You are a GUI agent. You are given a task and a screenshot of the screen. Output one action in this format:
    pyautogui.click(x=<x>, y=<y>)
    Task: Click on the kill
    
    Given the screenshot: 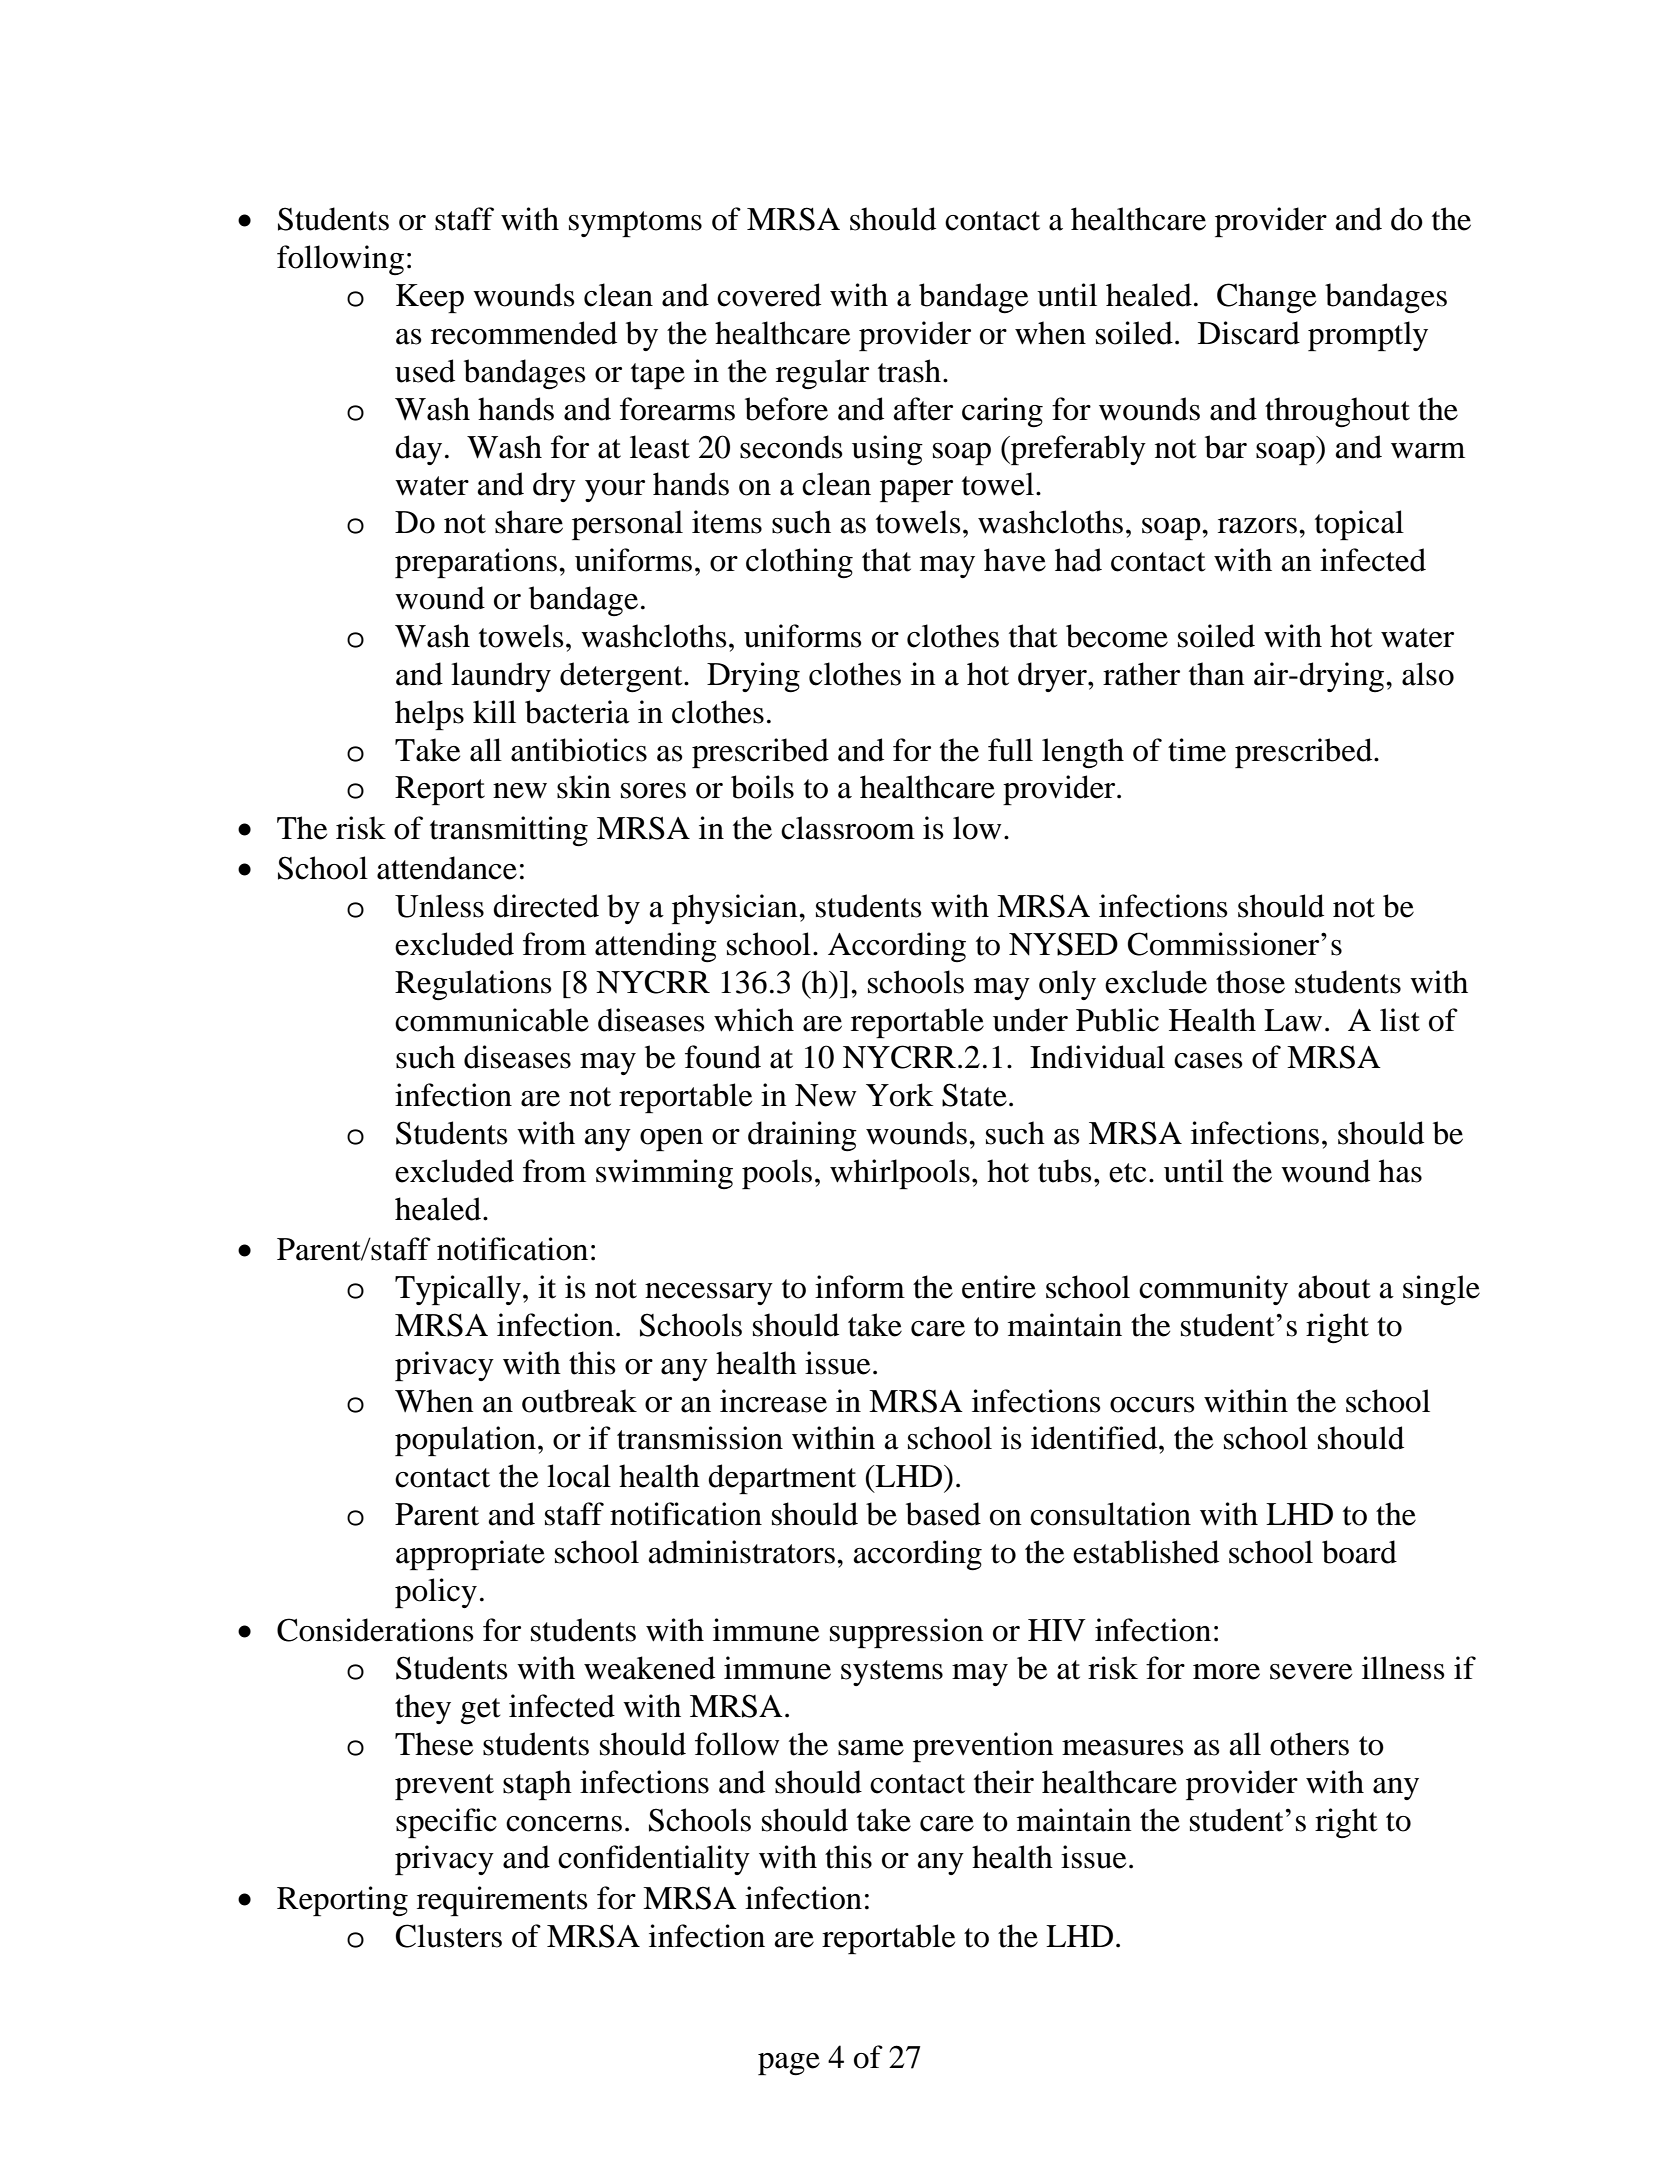 What is the action you would take?
    pyautogui.click(x=494, y=711)
